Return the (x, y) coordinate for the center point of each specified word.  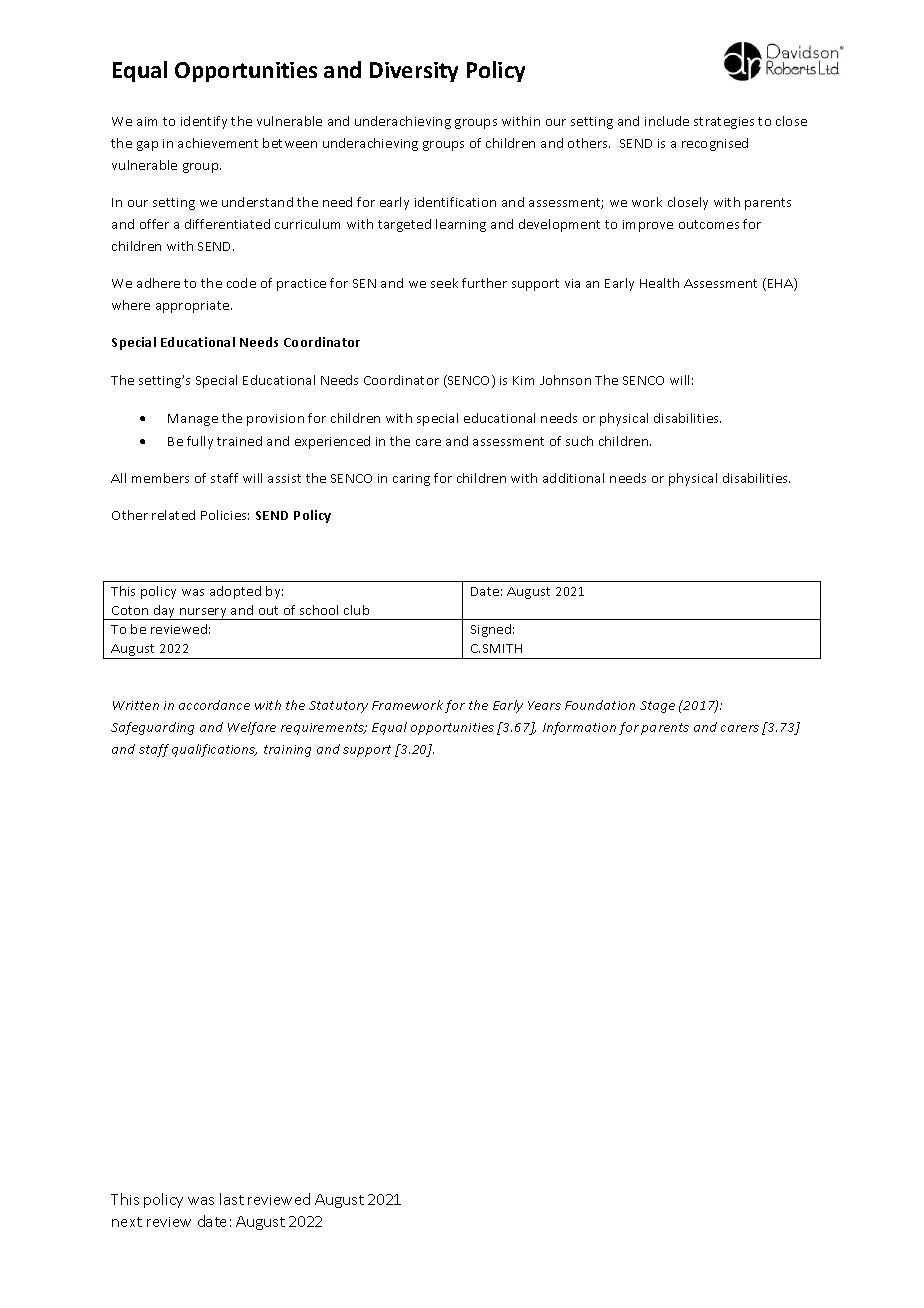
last (232, 1199)
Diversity (414, 72)
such (579, 441)
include (667, 121)
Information (579, 728)
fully (200, 442)
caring (411, 480)
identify (204, 122)
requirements (323, 729)
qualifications (214, 750)
